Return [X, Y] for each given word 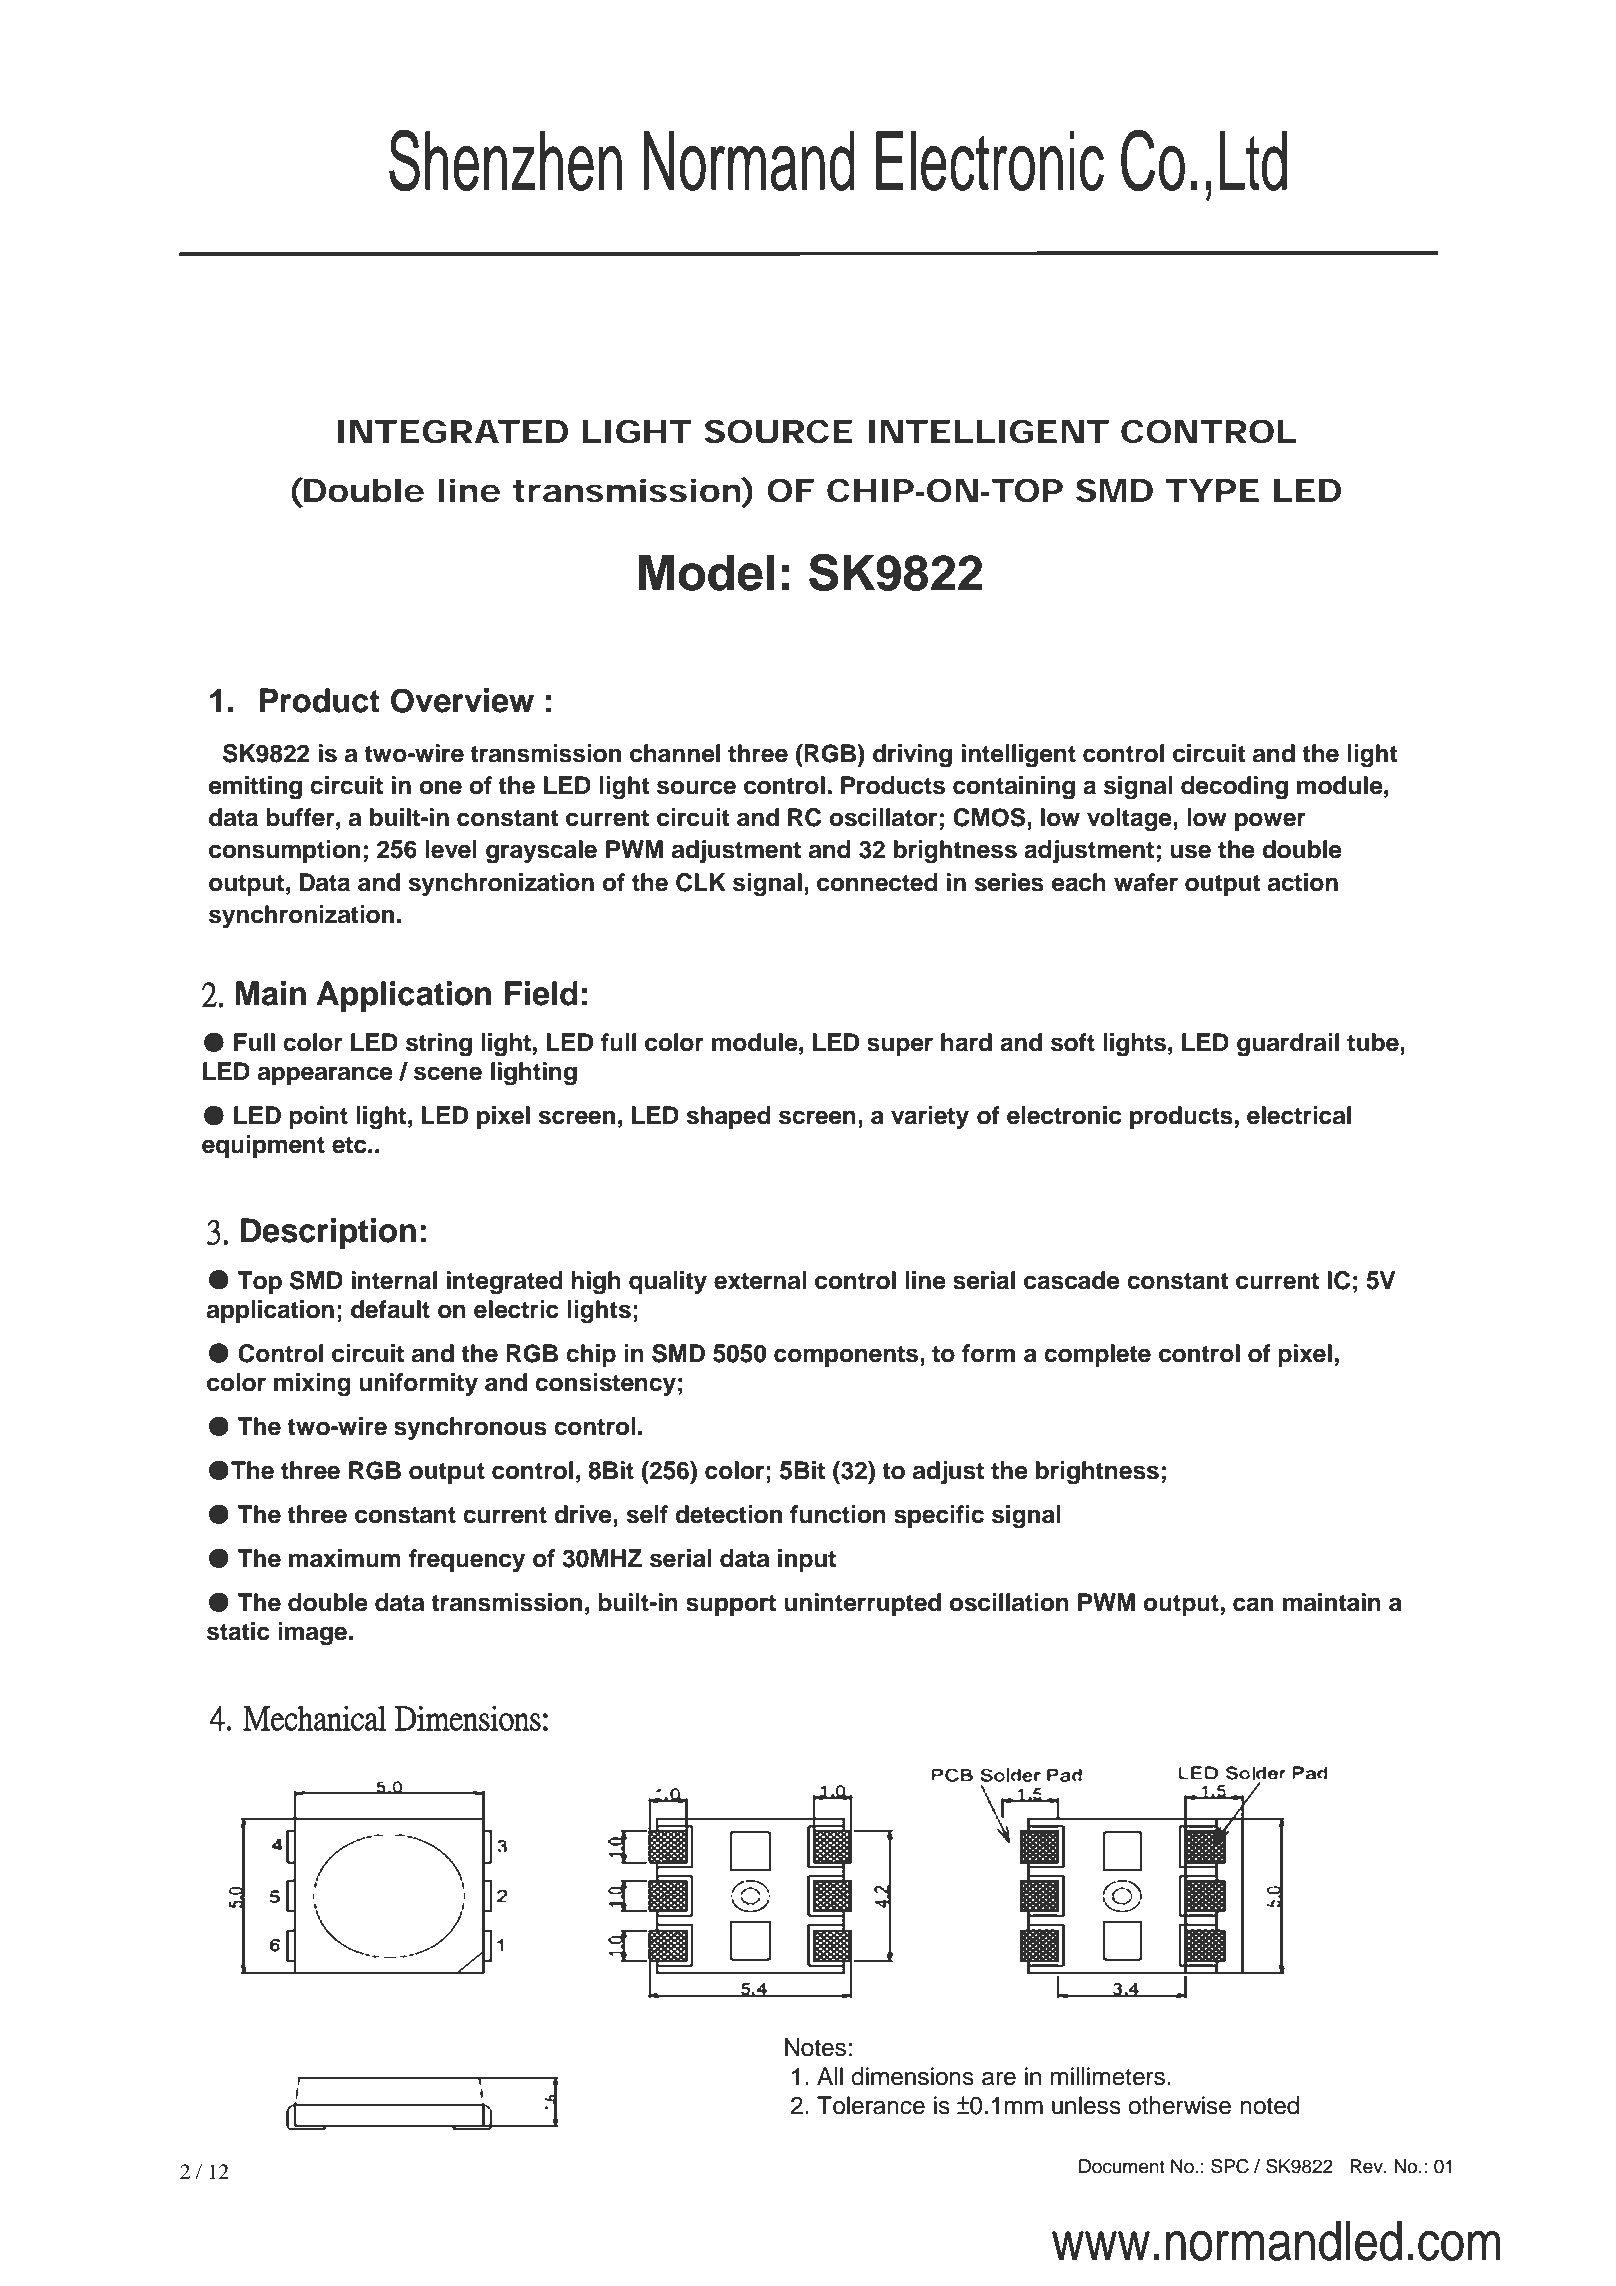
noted [1269, 2105]
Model [706, 573]
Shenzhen [505, 160]
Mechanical [315, 1718]
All [830, 2076]
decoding [1234, 788]
